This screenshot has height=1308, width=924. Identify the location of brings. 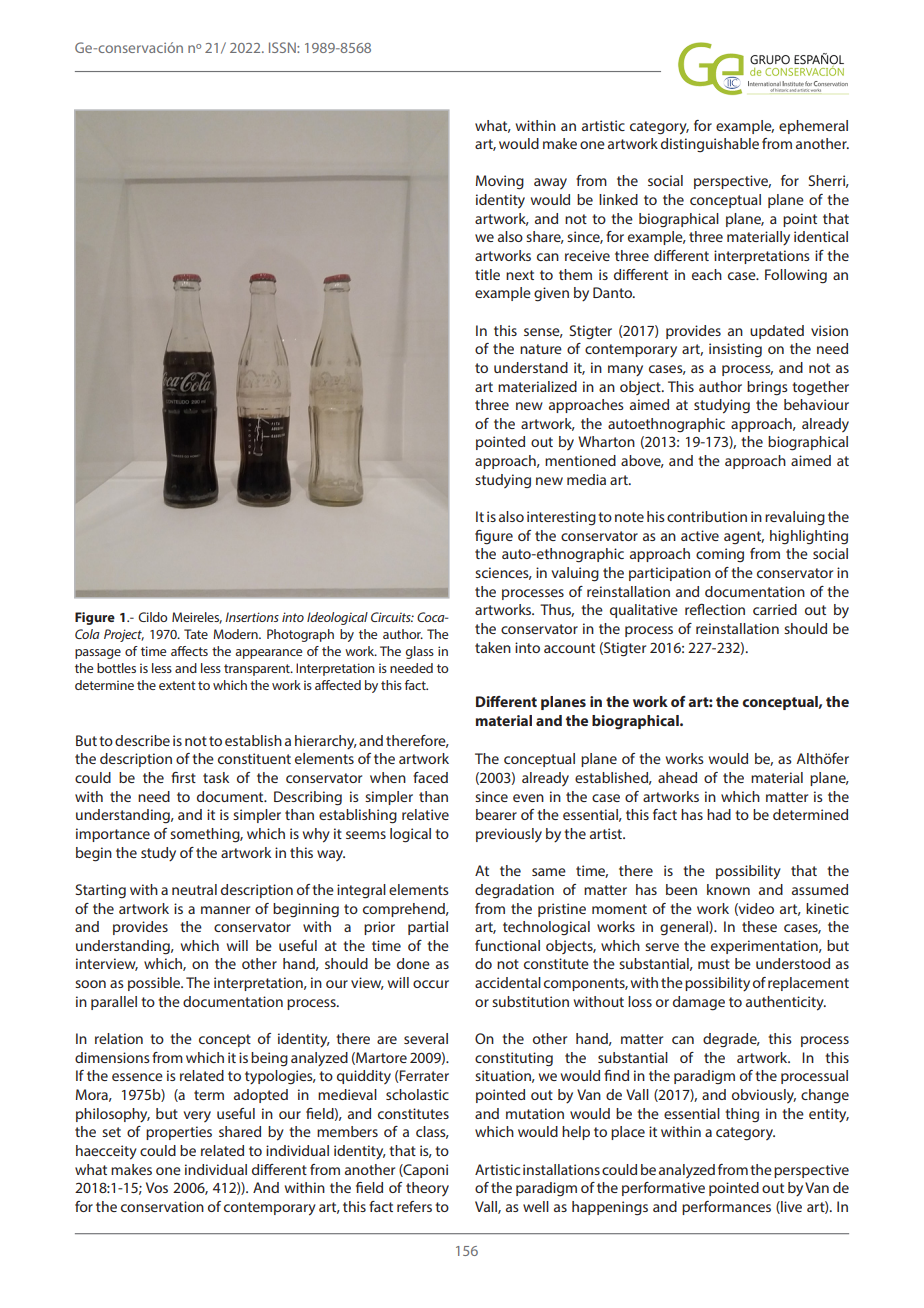
(767, 388).
